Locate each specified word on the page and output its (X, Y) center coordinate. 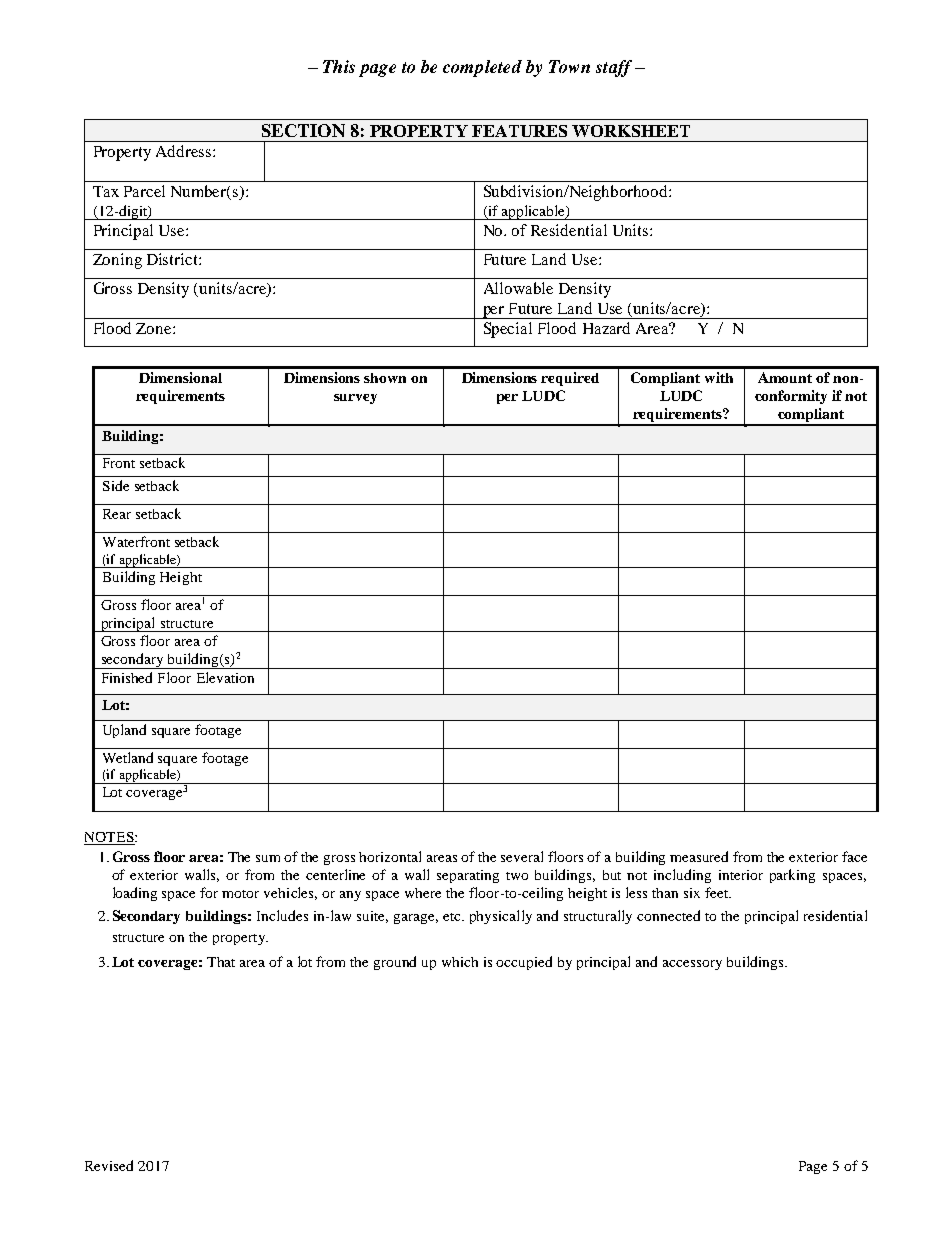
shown (385, 378)
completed (482, 68)
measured (699, 856)
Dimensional (180, 377)
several (522, 856)
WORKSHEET (631, 131)
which (460, 962)
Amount (785, 377)
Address (185, 151)
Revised (109, 1165)
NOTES (110, 838)
